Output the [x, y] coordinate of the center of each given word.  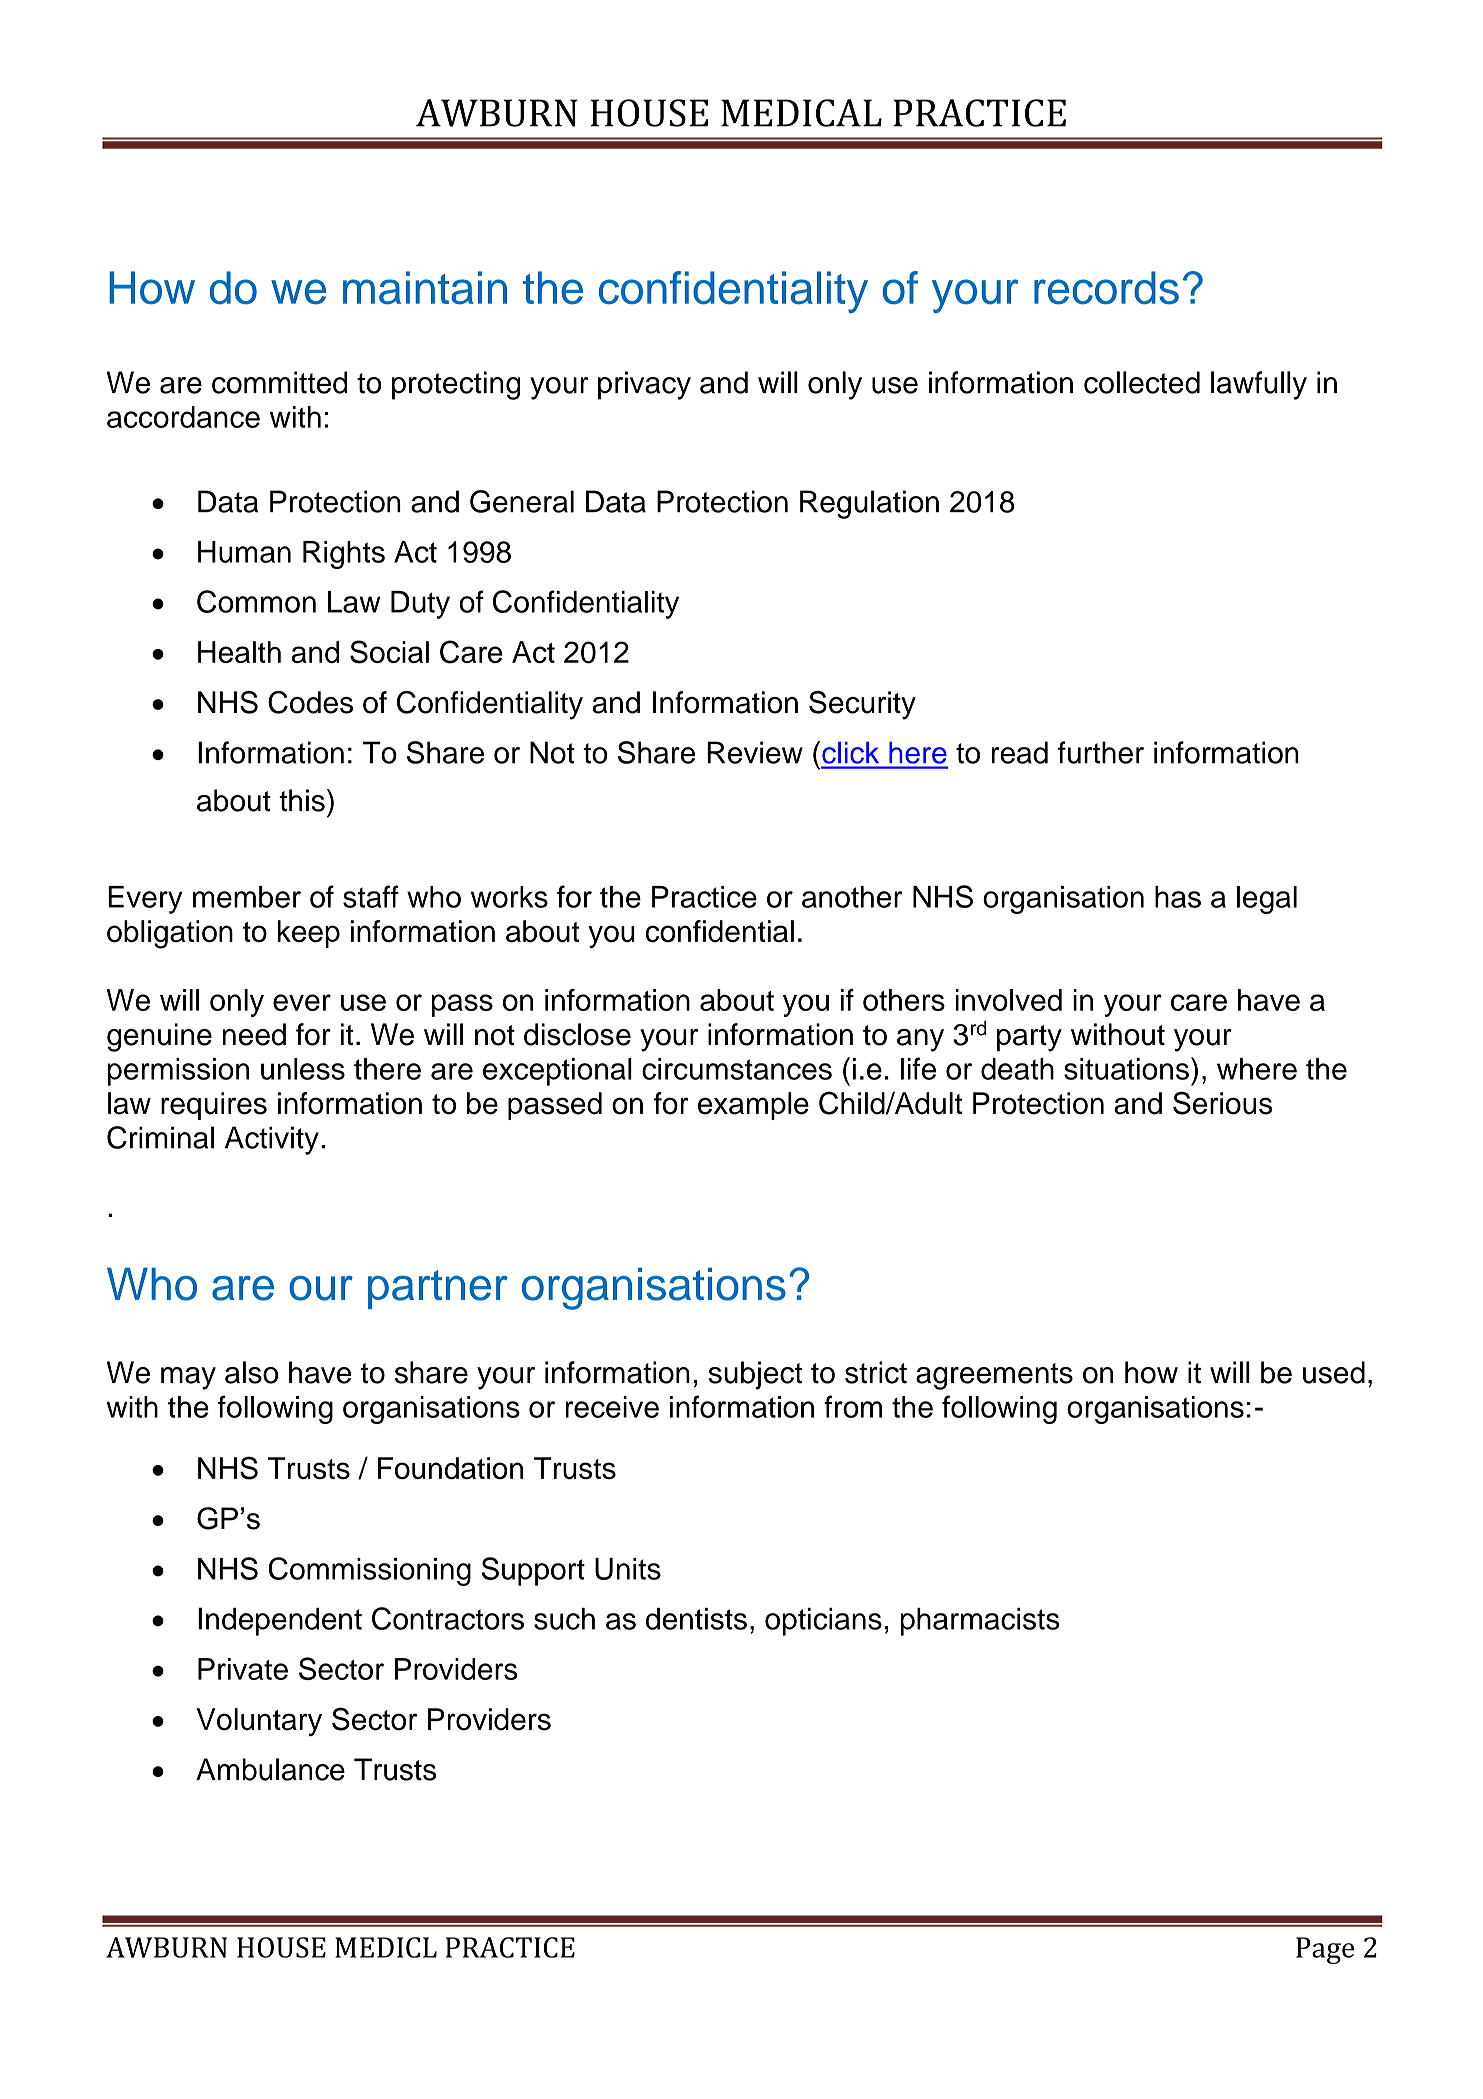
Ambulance [270, 1769]
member [247, 897]
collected [1142, 382]
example [753, 1106]
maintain [425, 288]
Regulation [869, 504]
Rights [344, 555]
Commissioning [369, 1571]
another [852, 897]
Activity [272, 1140]
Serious [1222, 1103]
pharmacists [980, 1622]
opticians [823, 1622]
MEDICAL [801, 113]
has [1178, 897]
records [1106, 288]
